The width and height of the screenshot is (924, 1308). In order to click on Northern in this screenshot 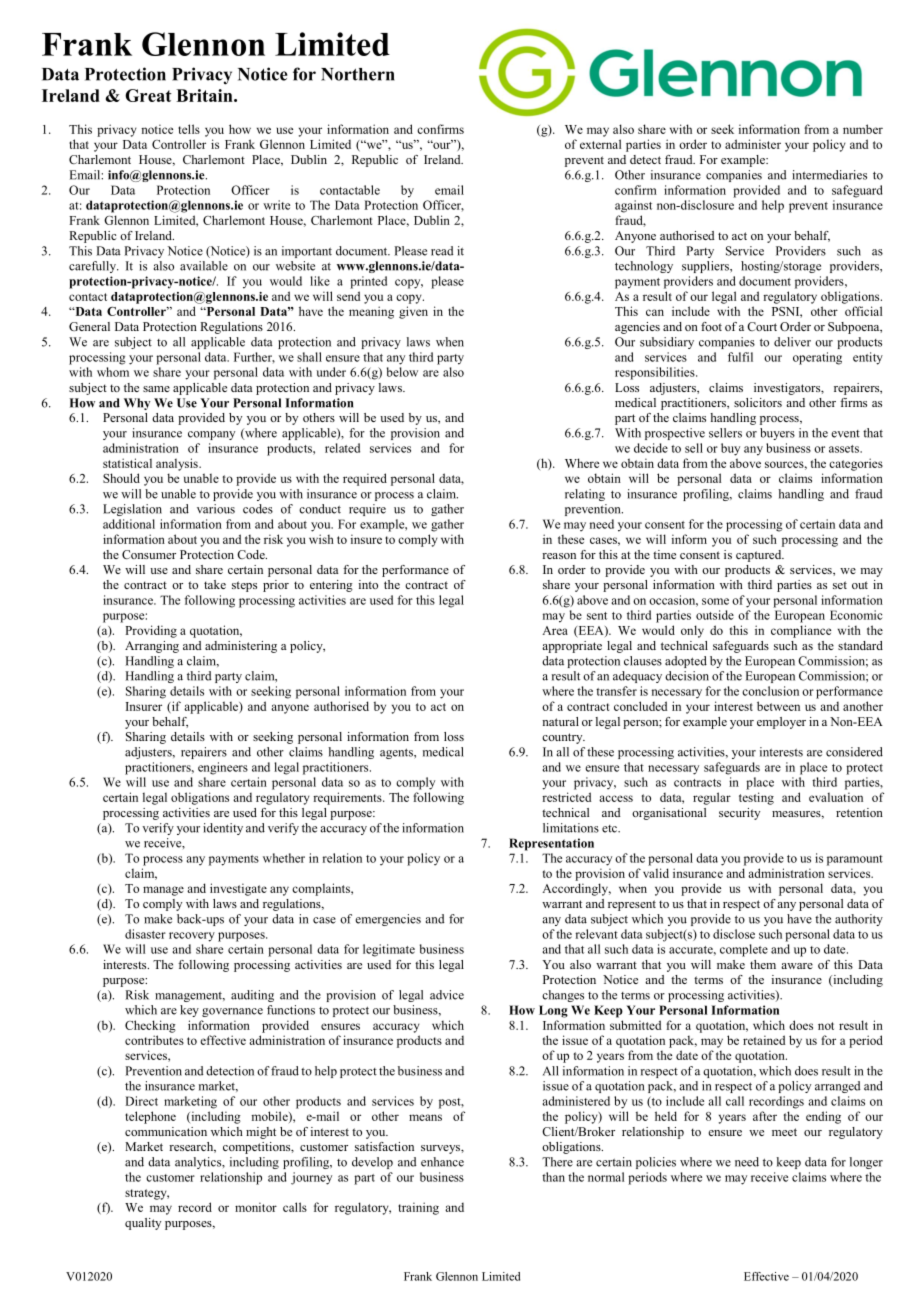, I will do `click(358, 74)`.
